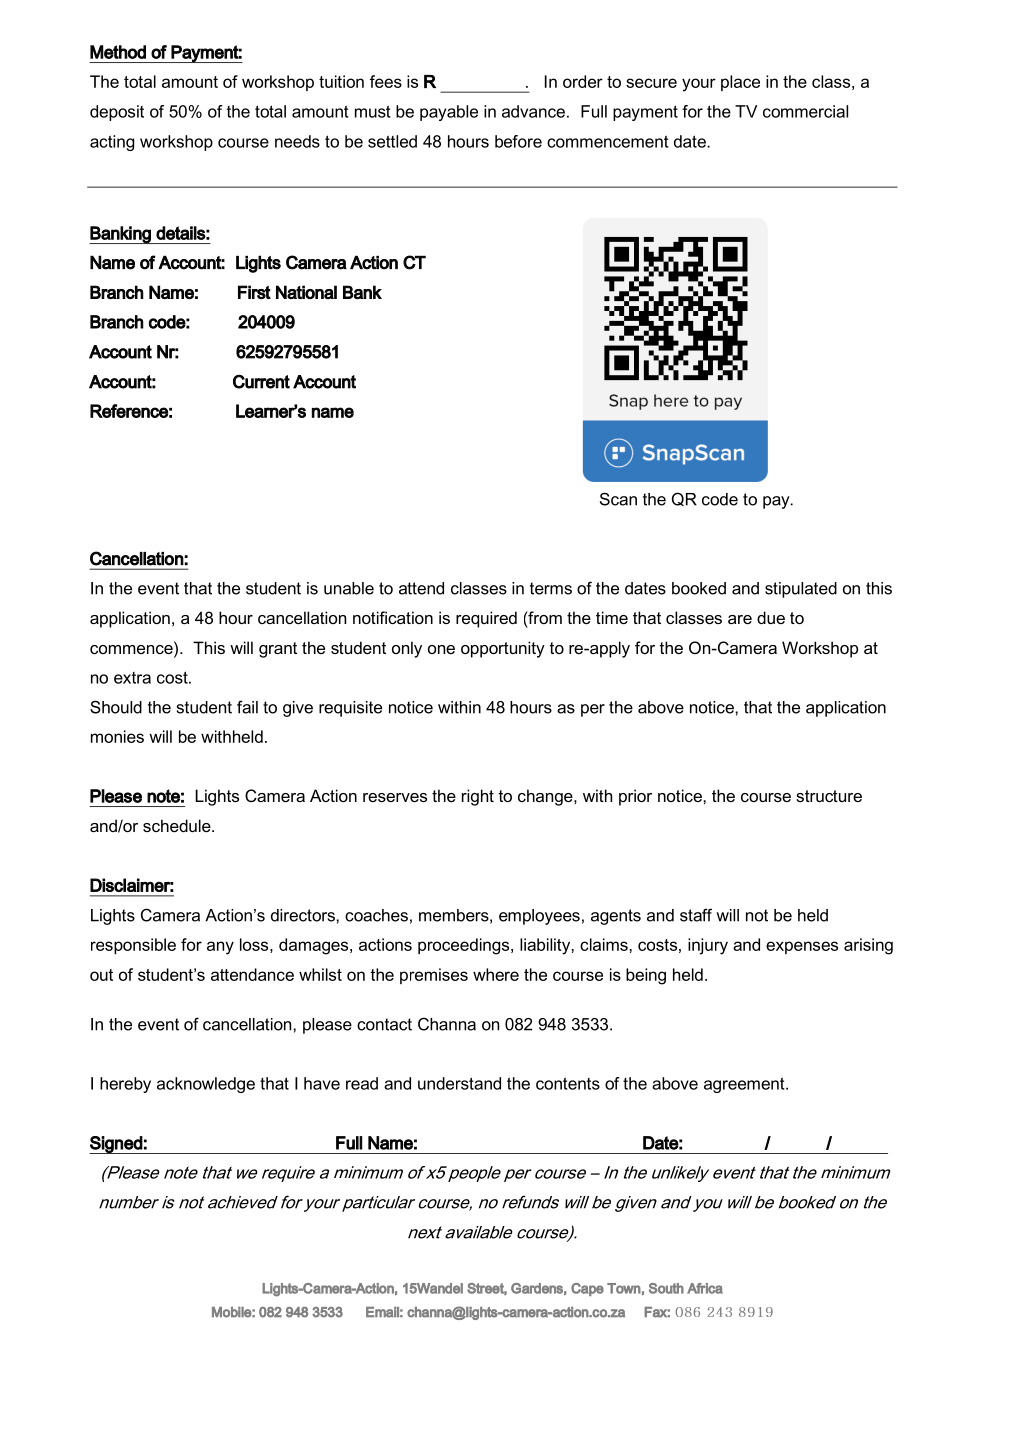 The height and width of the document is (1436, 1015). Describe the element at coordinates (618, 499) in the document. I see `Scan` at that location.
